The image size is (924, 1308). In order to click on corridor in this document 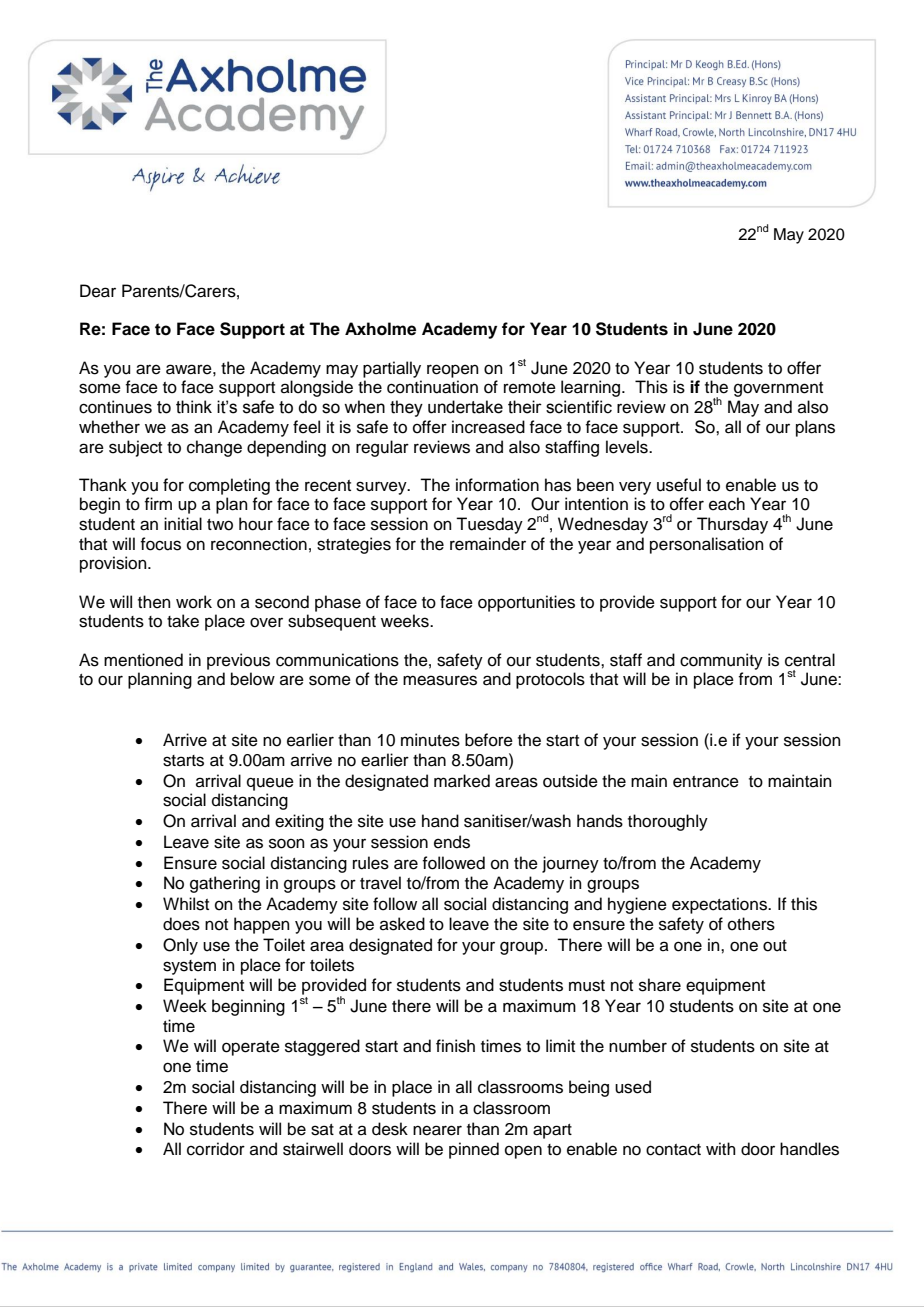, I will do `click(216, 1149)`.
